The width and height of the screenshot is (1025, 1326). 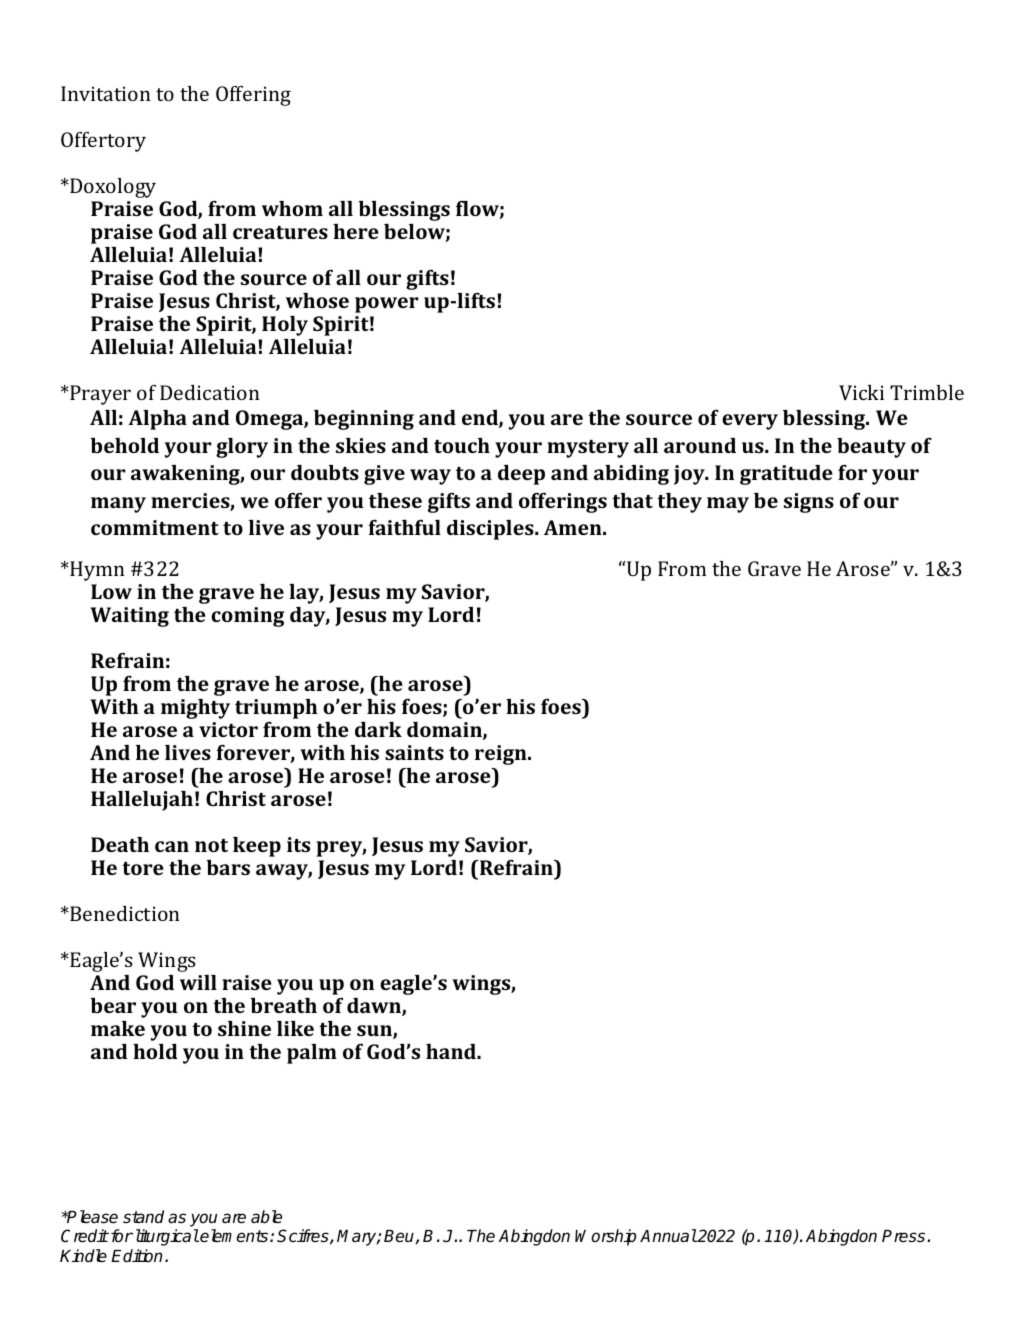 I want to click on hand, so click(x=452, y=1051).
